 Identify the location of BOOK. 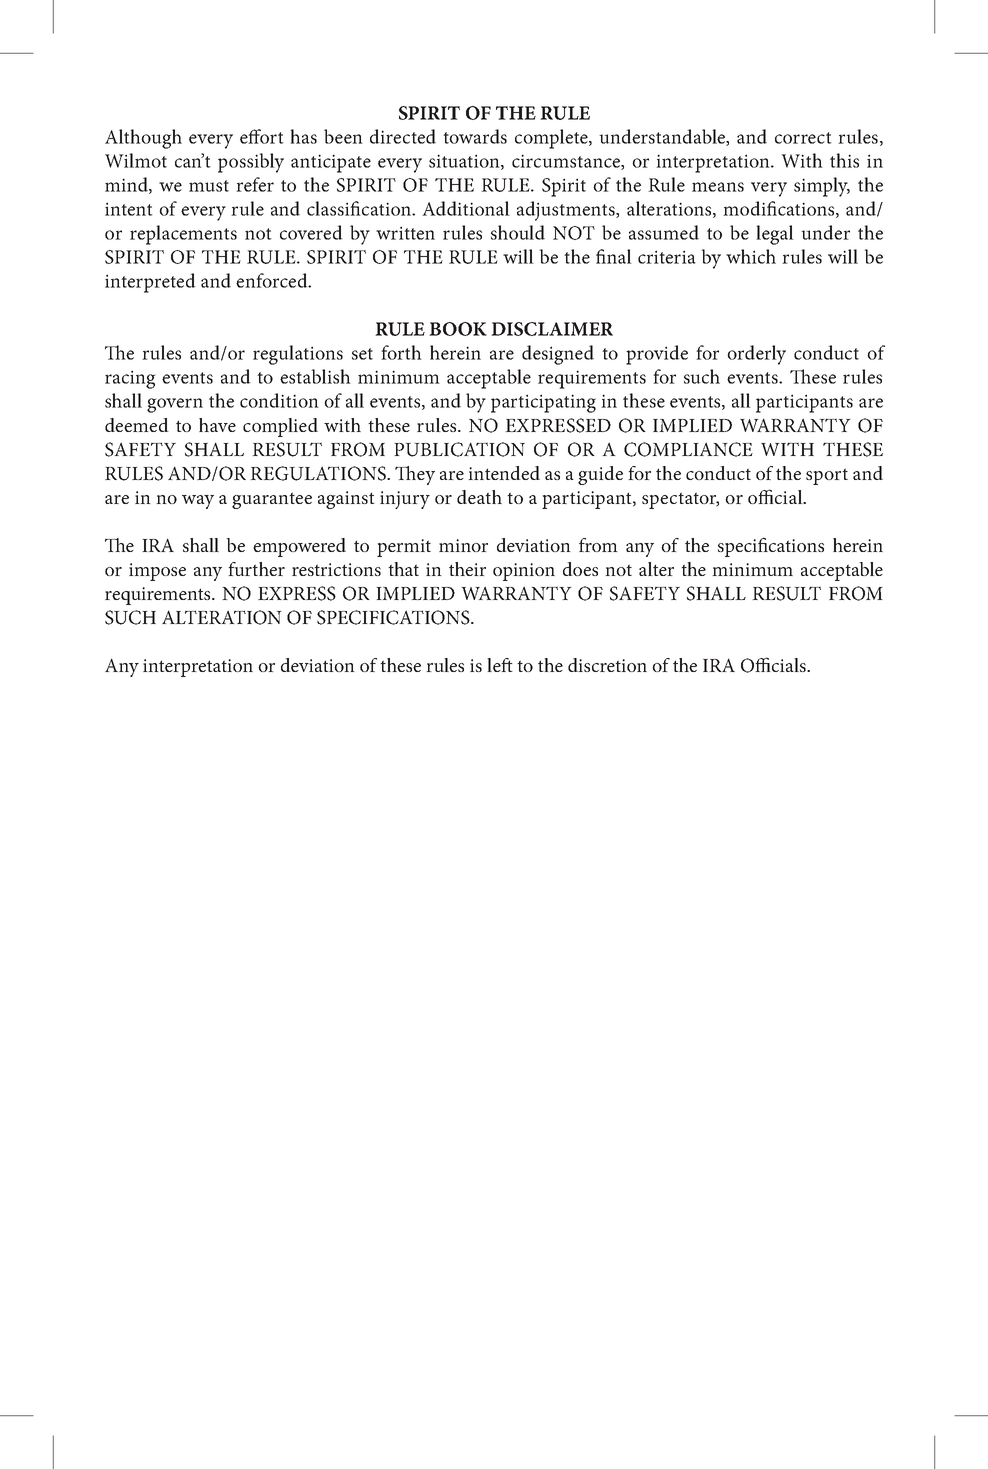
(458, 329).
